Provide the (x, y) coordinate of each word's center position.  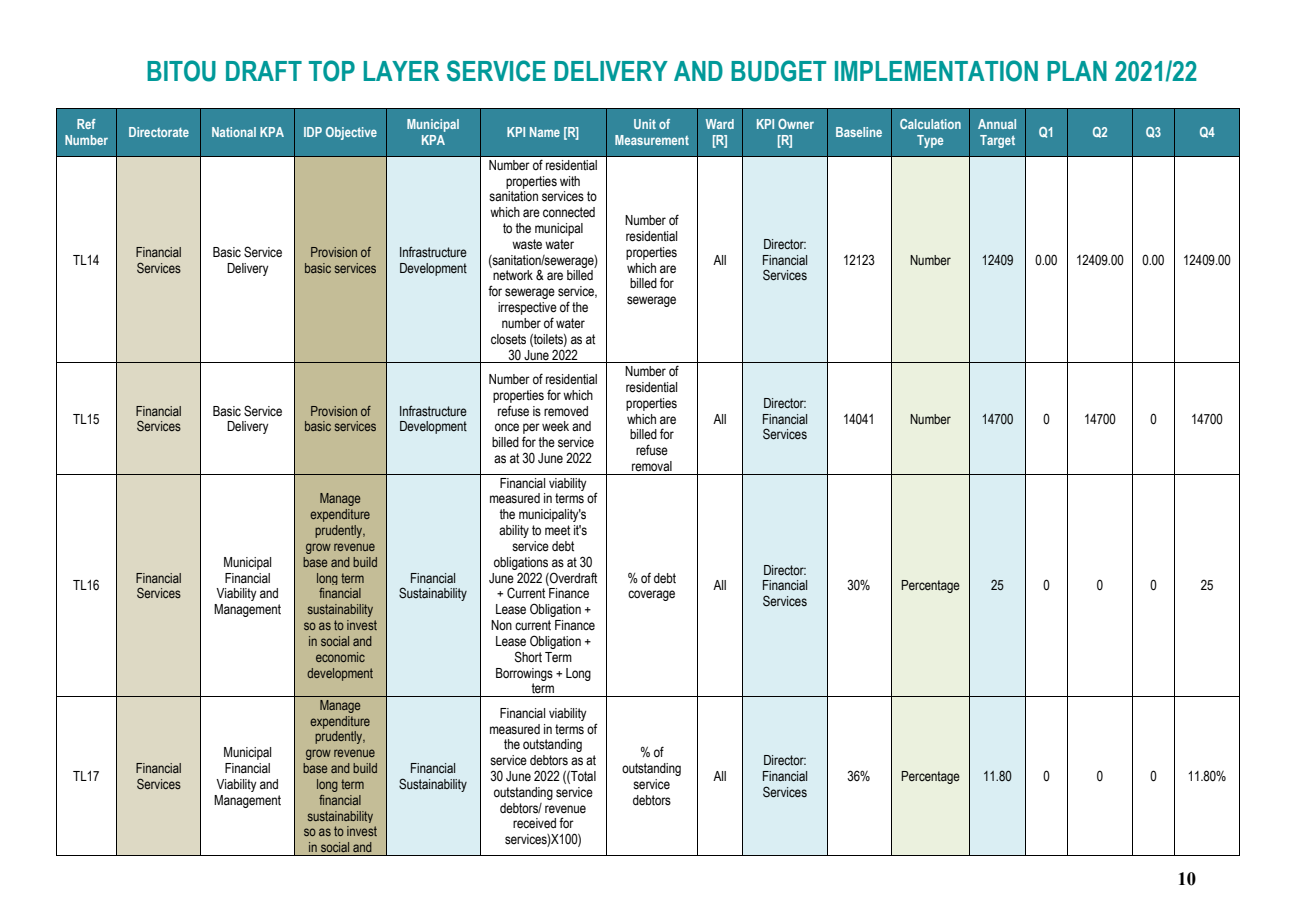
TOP (332, 71)
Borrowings (524, 674)
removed (566, 411)
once (507, 427)
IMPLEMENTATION (936, 71)
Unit (645, 124)
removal (652, 466)
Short (528, 657)
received (534, 823)
